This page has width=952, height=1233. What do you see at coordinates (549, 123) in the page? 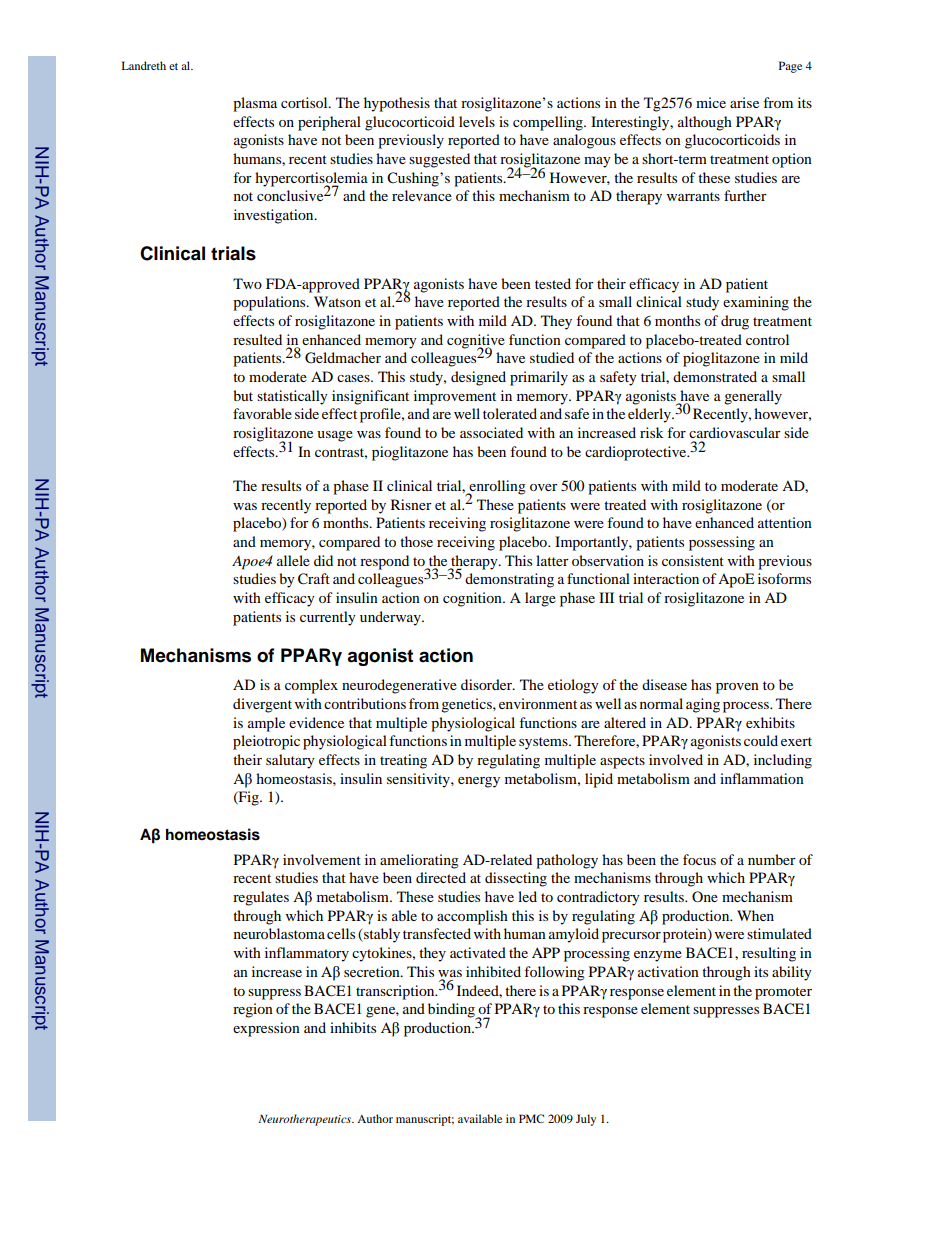
I see `compelling` at bounding box center [549, 123].
